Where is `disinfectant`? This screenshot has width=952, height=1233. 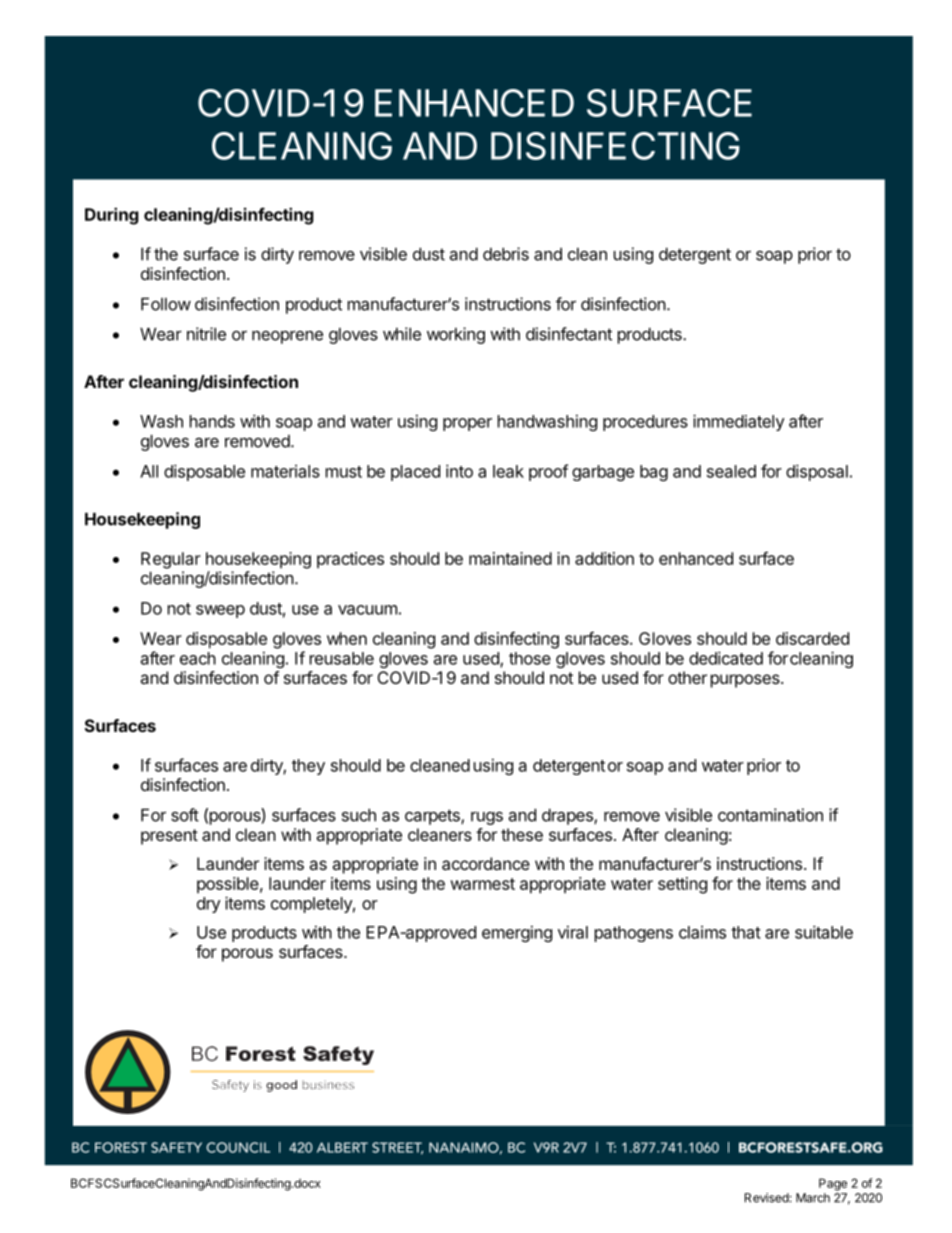
disinfectant is located at coordinates (569, 334).
